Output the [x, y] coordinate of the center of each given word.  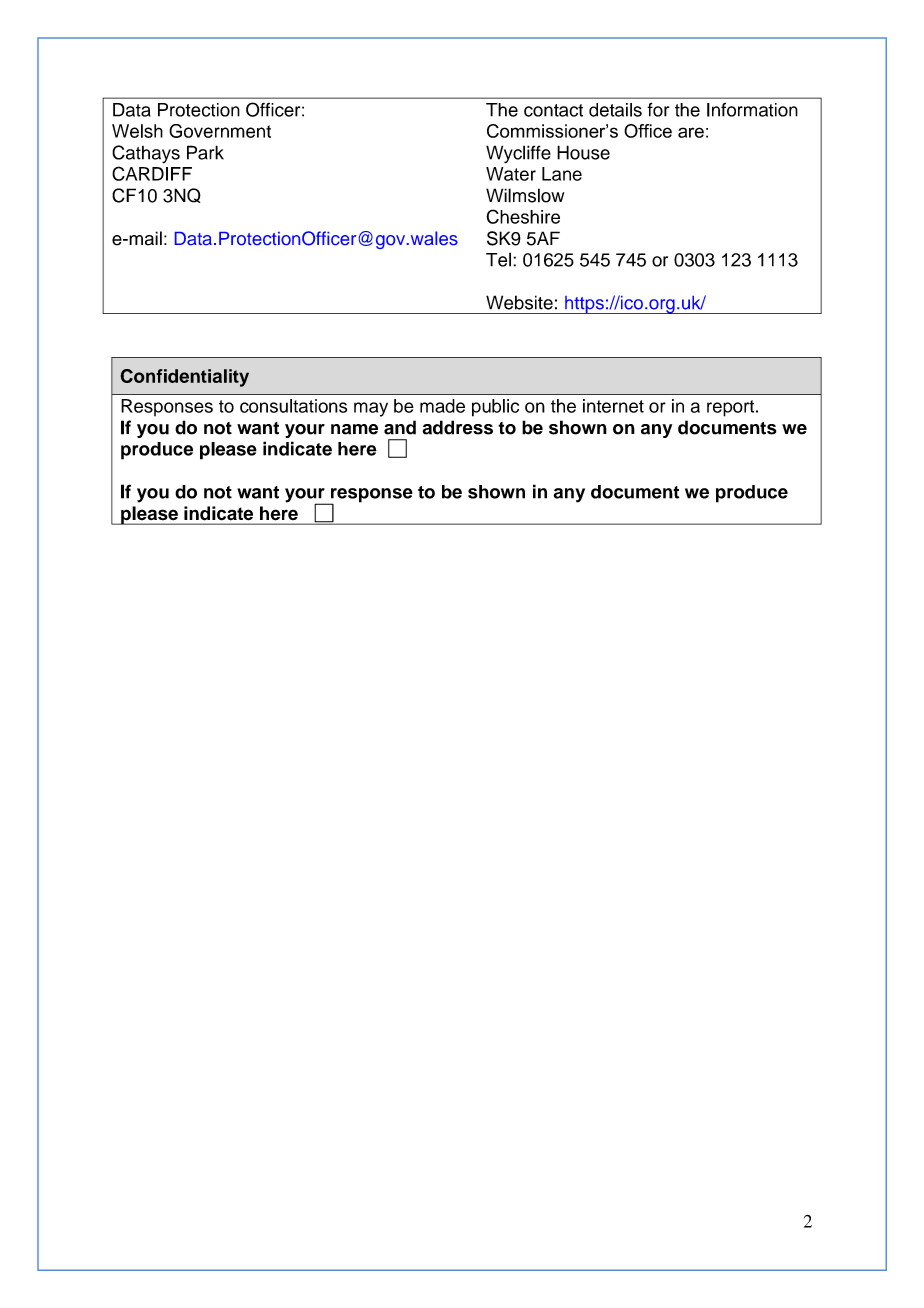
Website [519, 302]
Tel [498, 259]
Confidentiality [184, 378]
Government [220, 131]
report [732, 408]
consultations [293, 406]
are [691, 132]
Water [511, 174]
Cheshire [523, 216]
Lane [562, 174]
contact [553, 110]
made [442, 406]
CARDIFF [152, 173]
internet [613, 406]
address [457, 427]
